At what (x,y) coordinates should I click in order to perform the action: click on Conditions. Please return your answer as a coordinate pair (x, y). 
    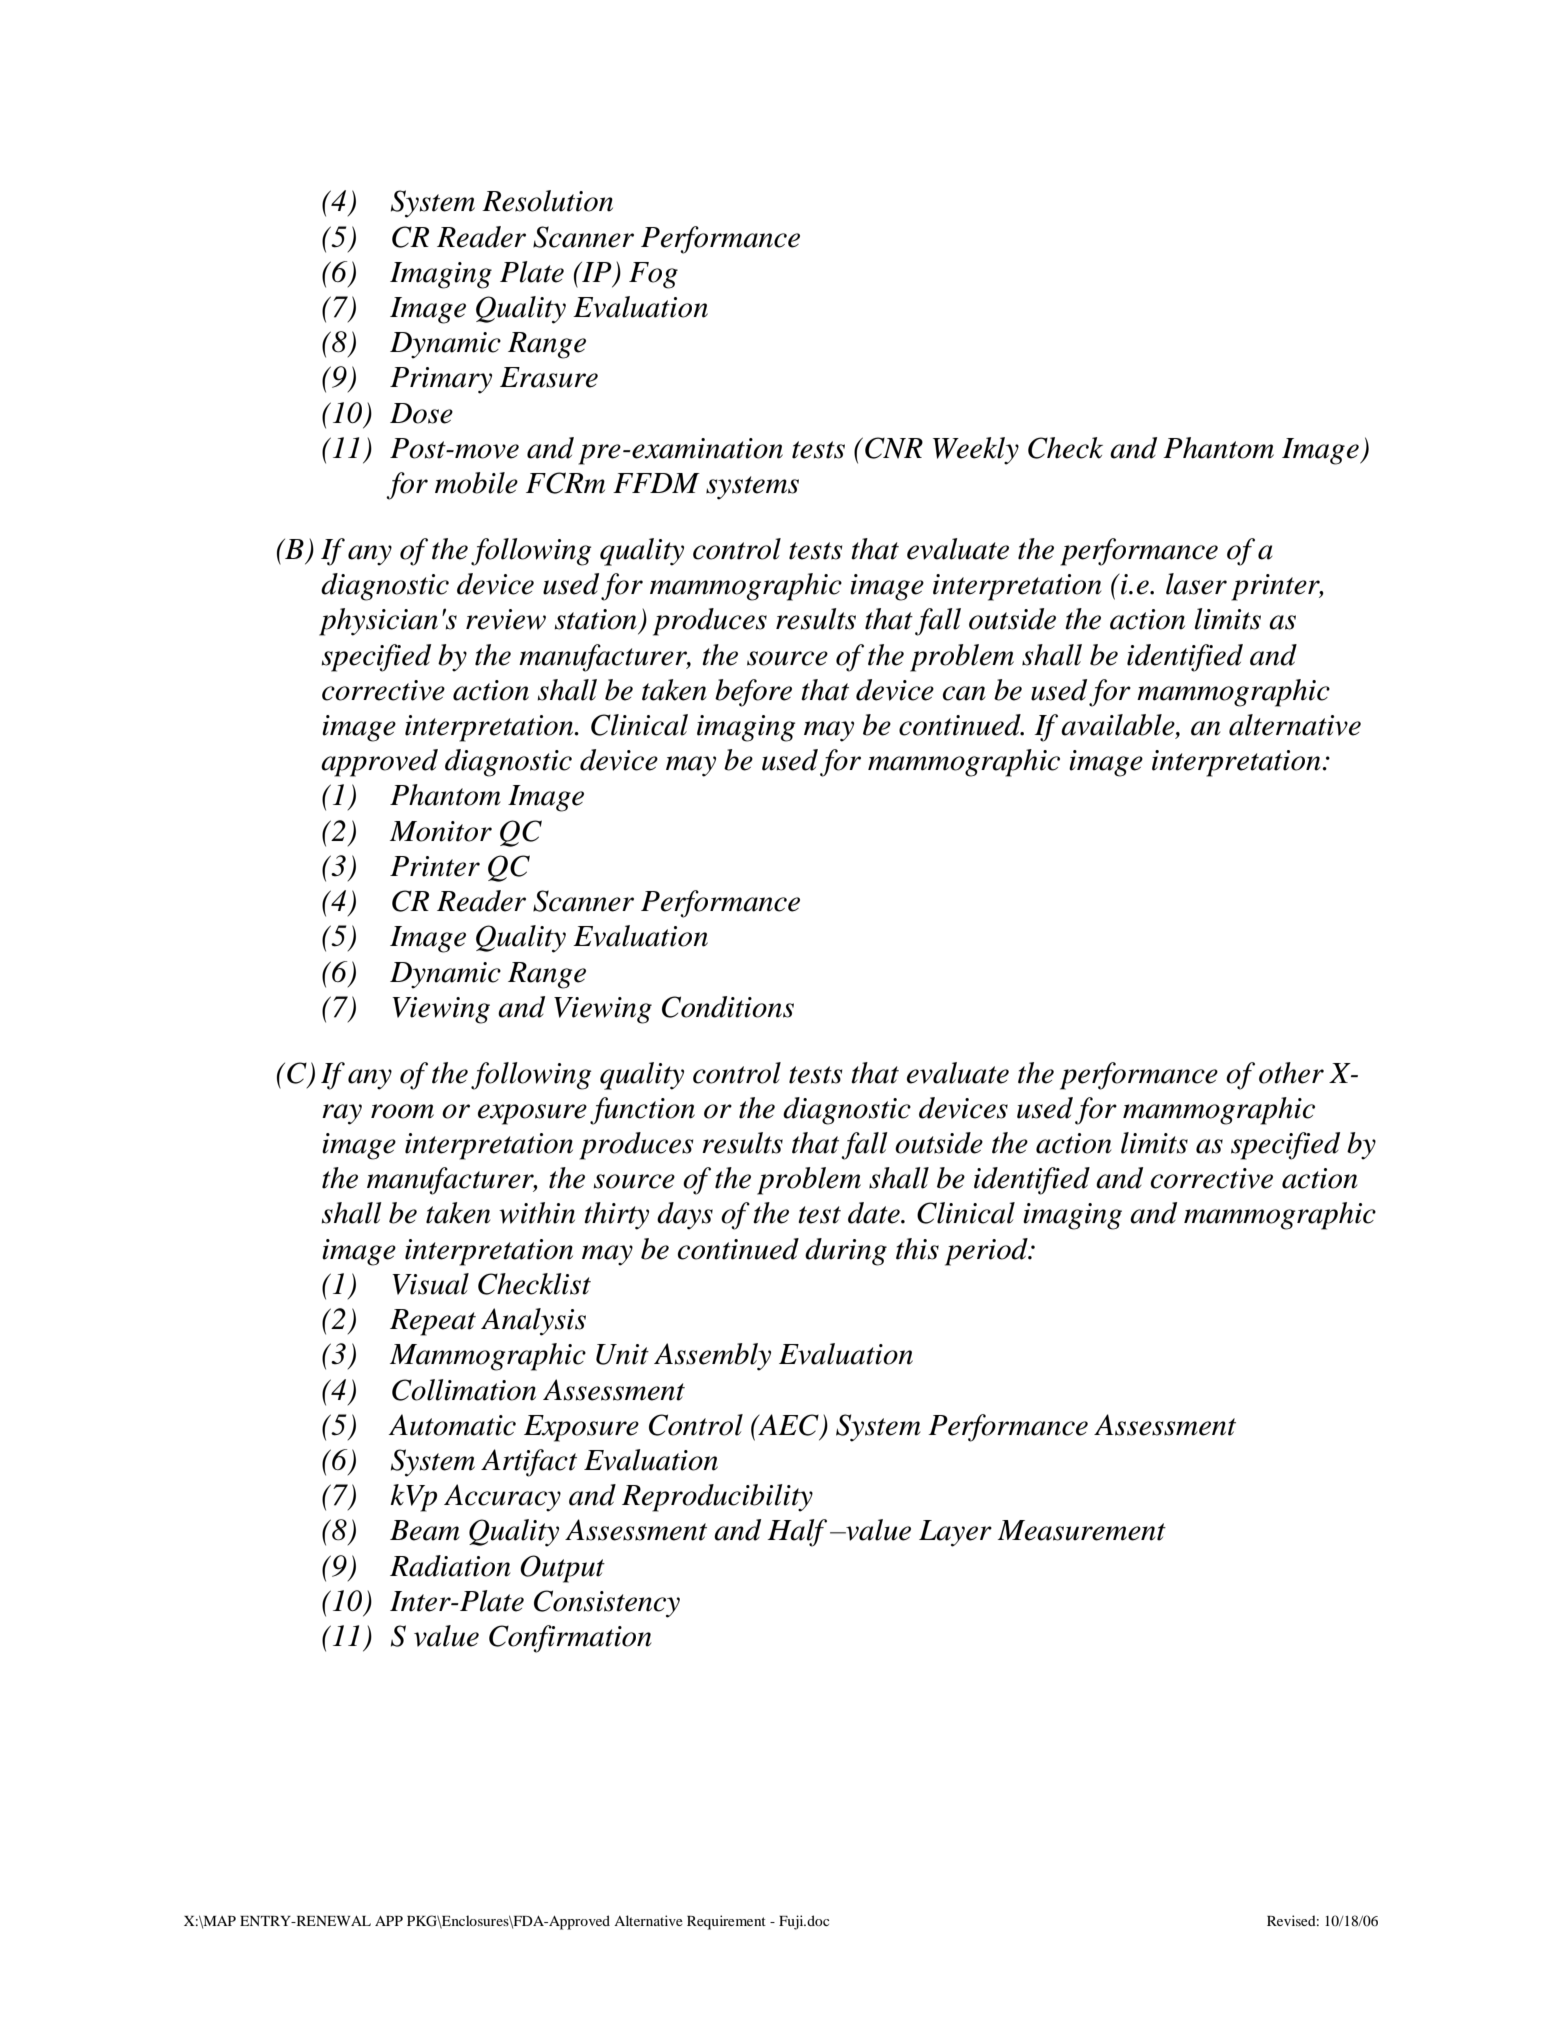
    Looking at the image, I should click on (728, 1007).
